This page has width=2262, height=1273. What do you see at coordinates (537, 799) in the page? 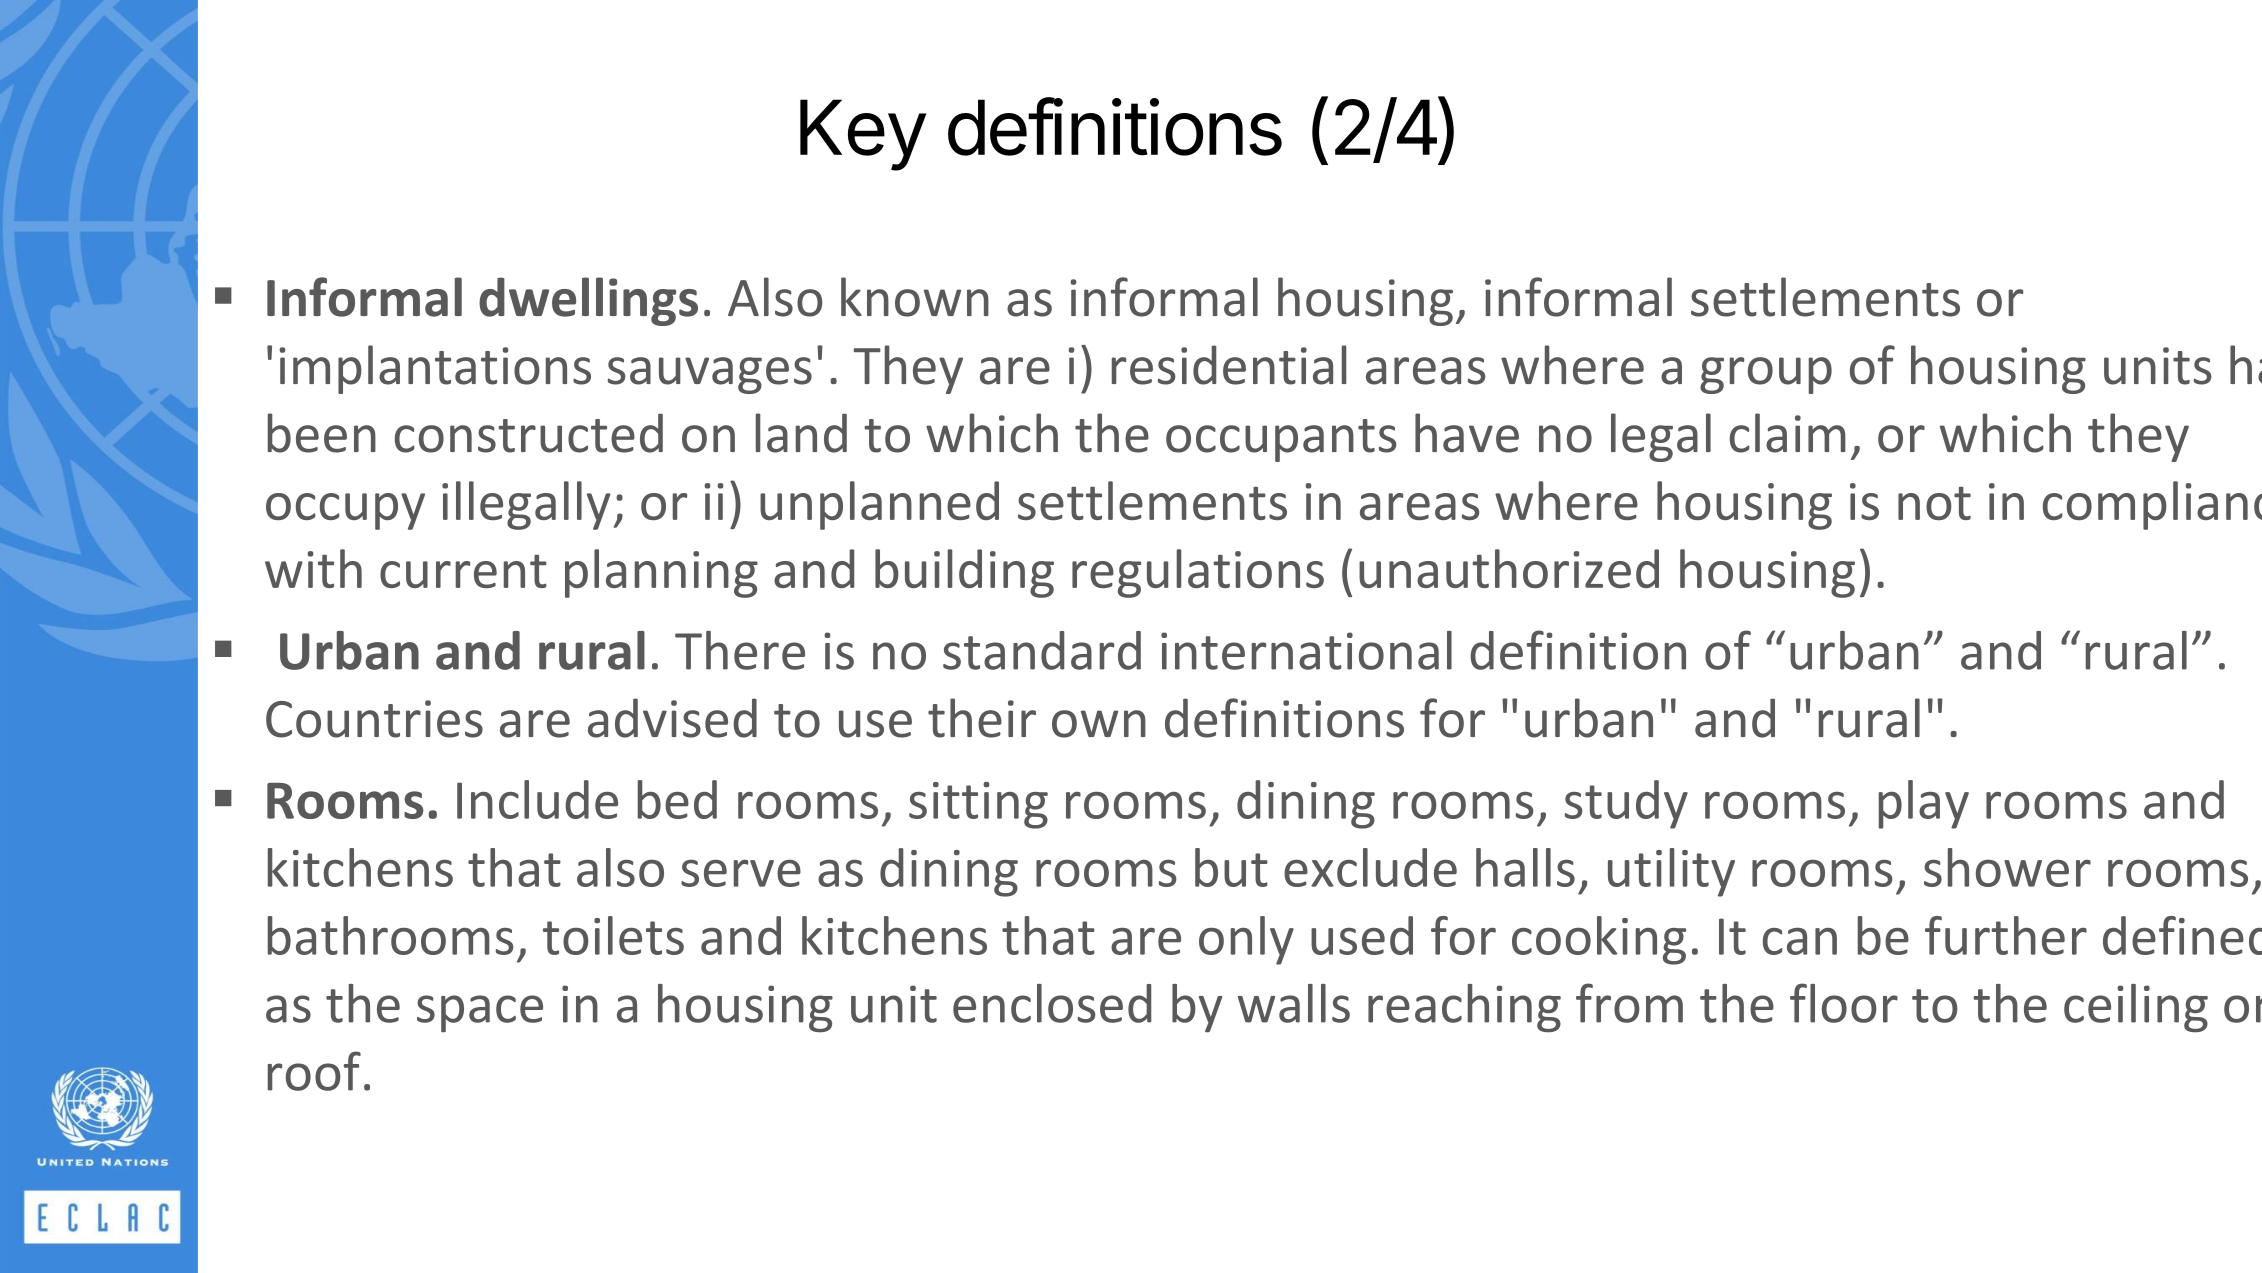
I see `Include` at bounding box center [537, 799].
